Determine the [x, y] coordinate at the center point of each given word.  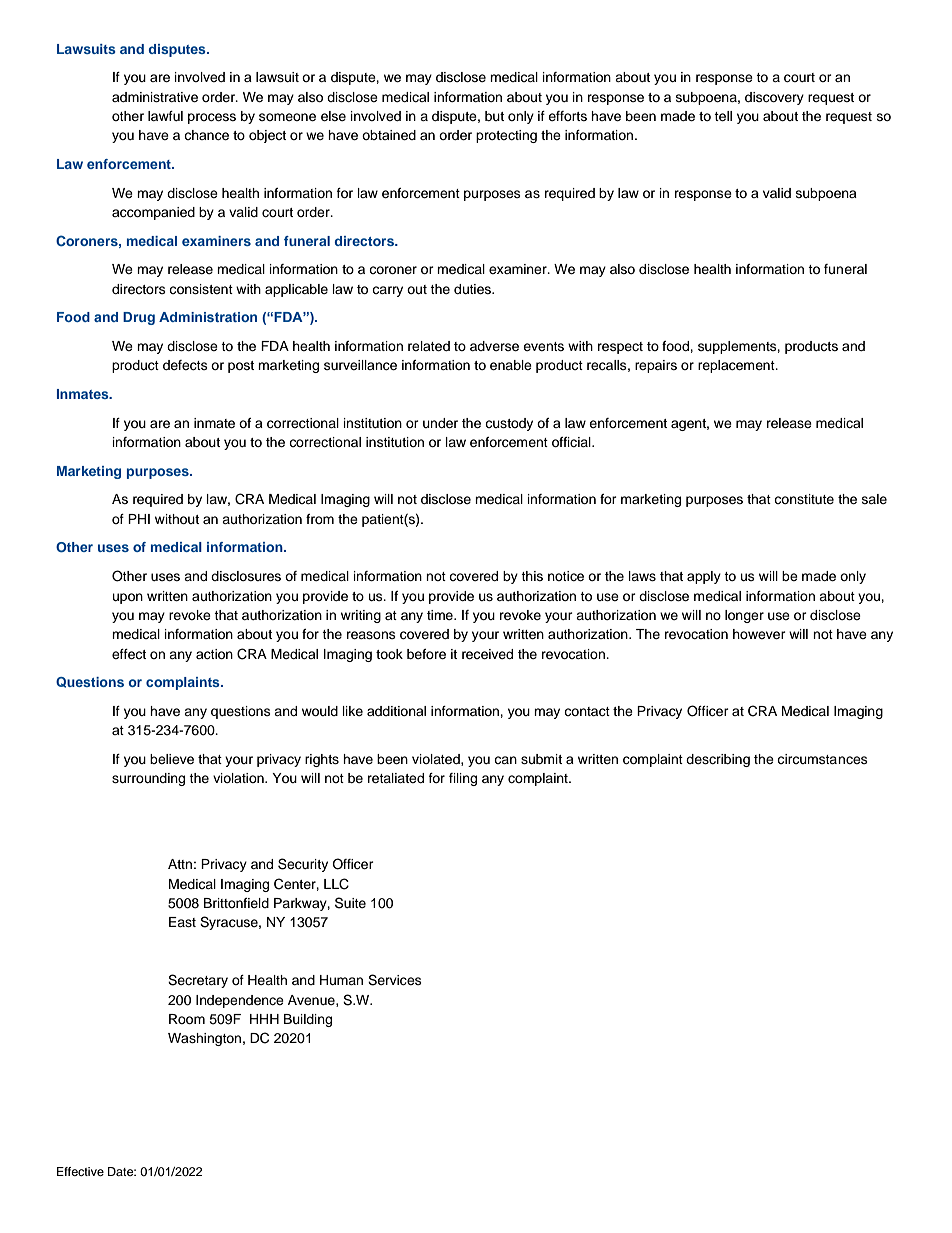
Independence [240, 1001]
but [494, 116]
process [212, 118]
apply [704, 577]
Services [395, 980]
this [532, 576]
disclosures [246, 576]
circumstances [822, 759]
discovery [774, 98]
